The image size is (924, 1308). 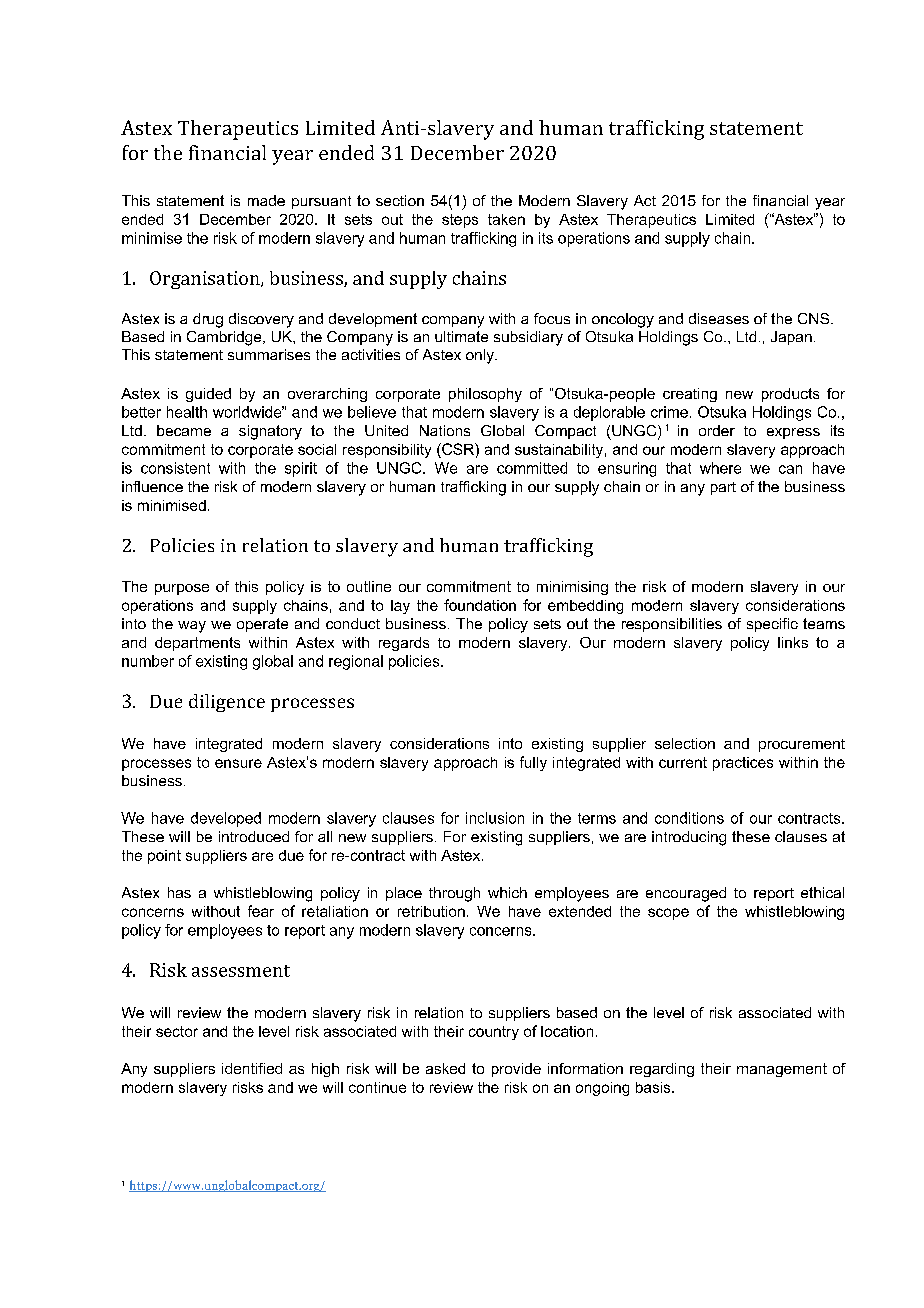 What do you see at coordinates (460, 221) in the document?
I see `steps` at bounding box center [460, 221].
